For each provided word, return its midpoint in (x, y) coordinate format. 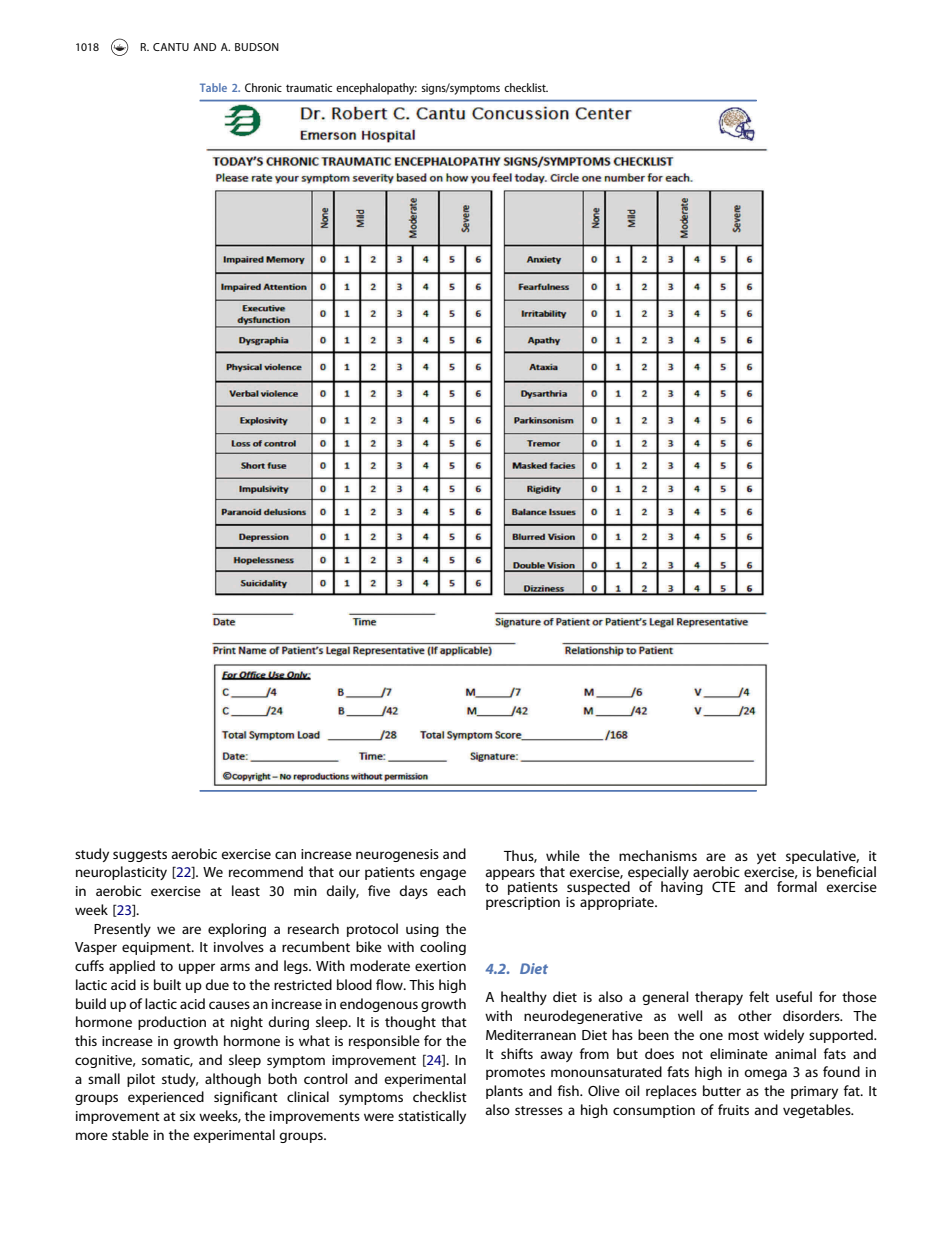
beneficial (846, 871)
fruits (733, 1109)
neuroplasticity (121, 873)
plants (504, 1092)
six (187, 1116)
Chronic (263, 87)
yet (766, 858)
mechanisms (658, 855)
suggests (140, 856)
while (563, 855)
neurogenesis (397, 855)
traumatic (309, 88)
